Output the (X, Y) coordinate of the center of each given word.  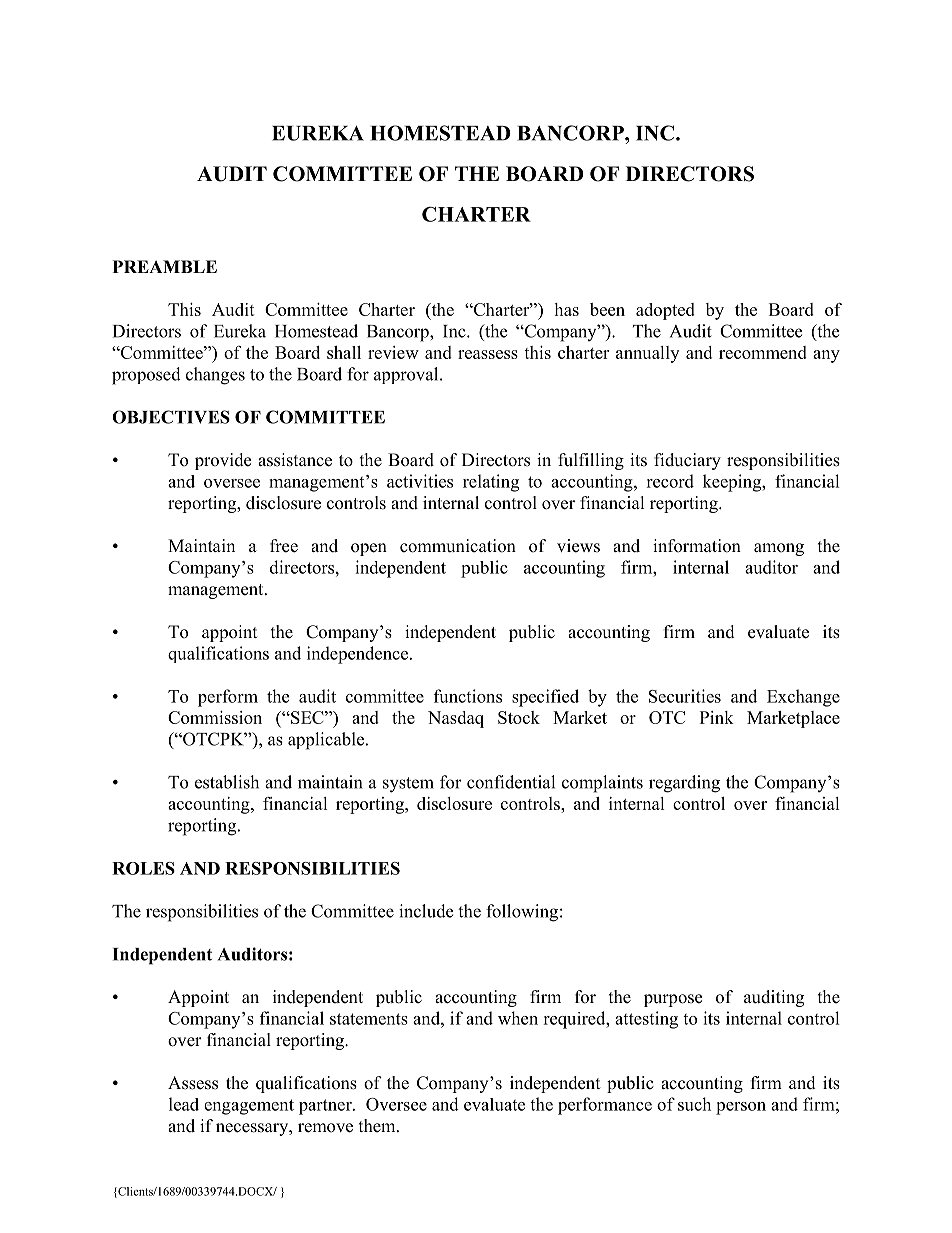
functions (468, 696)
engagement (249, 1107)
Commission (215, 717)
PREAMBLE (165, 266)
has (566, 309)
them (378, 1126)
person (741, 1108)
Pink (717, 717)
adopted (665, 311)
